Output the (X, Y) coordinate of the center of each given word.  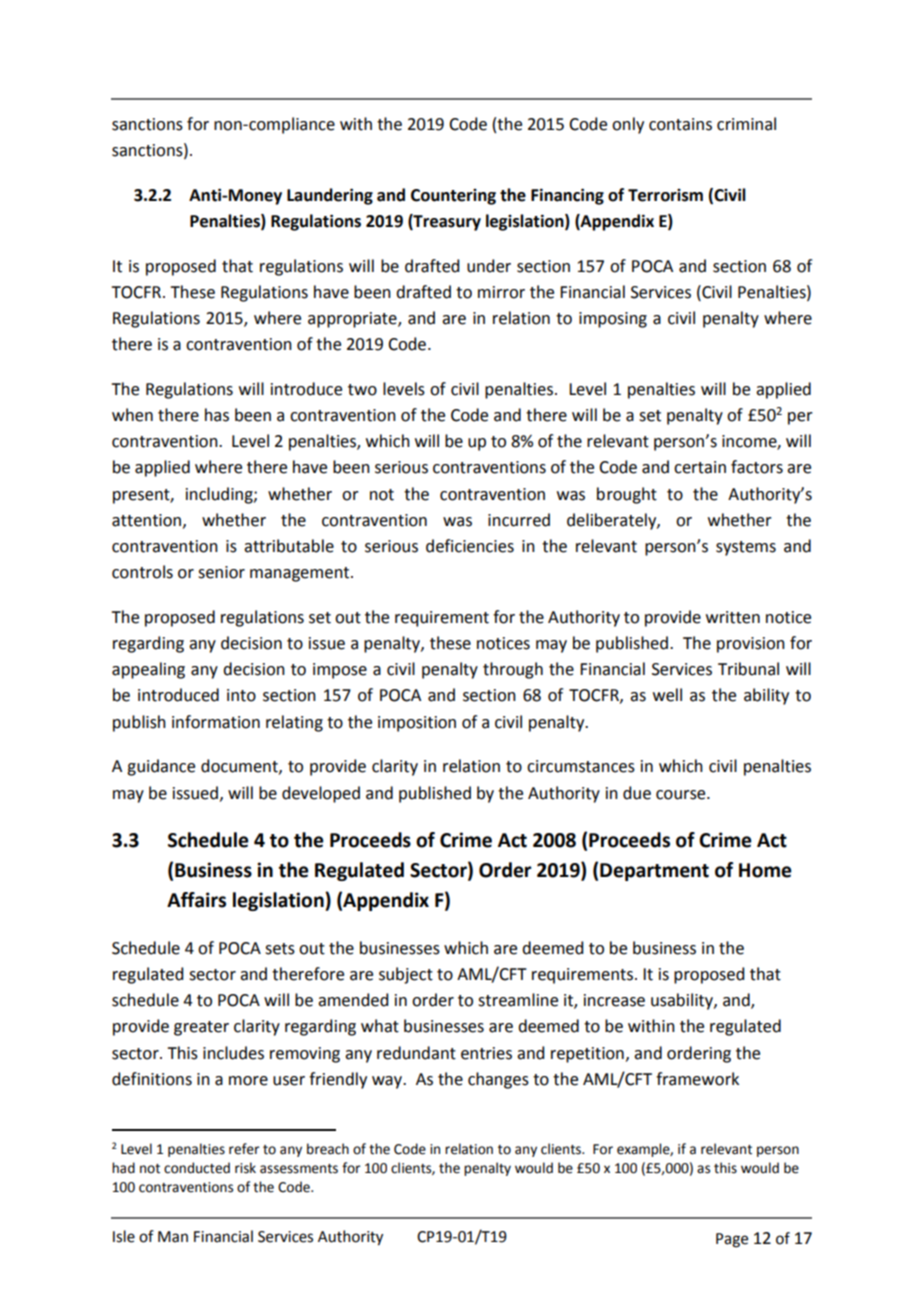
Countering (453, 197)
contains (680, 124)
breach (328, 1149)
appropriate (353, 320)
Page (732, 1240)
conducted (197, 1168)
